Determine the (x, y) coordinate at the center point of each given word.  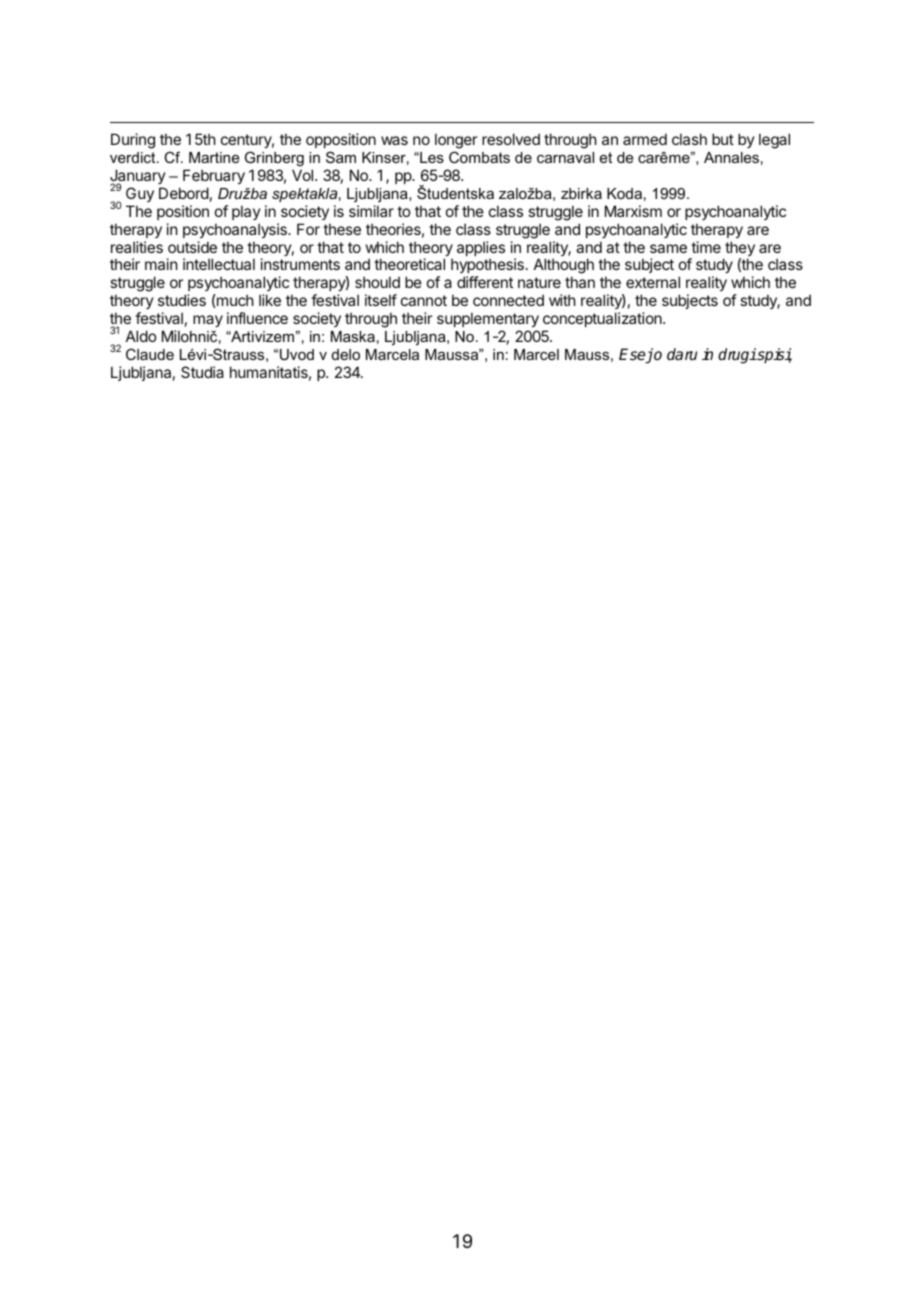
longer (456, 142)
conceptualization (603, 319)
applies (481, 250)
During (133, 141)
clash (689, 139)
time (706, 247)
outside (192, 247)
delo (346, 354)
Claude (150, 354)
